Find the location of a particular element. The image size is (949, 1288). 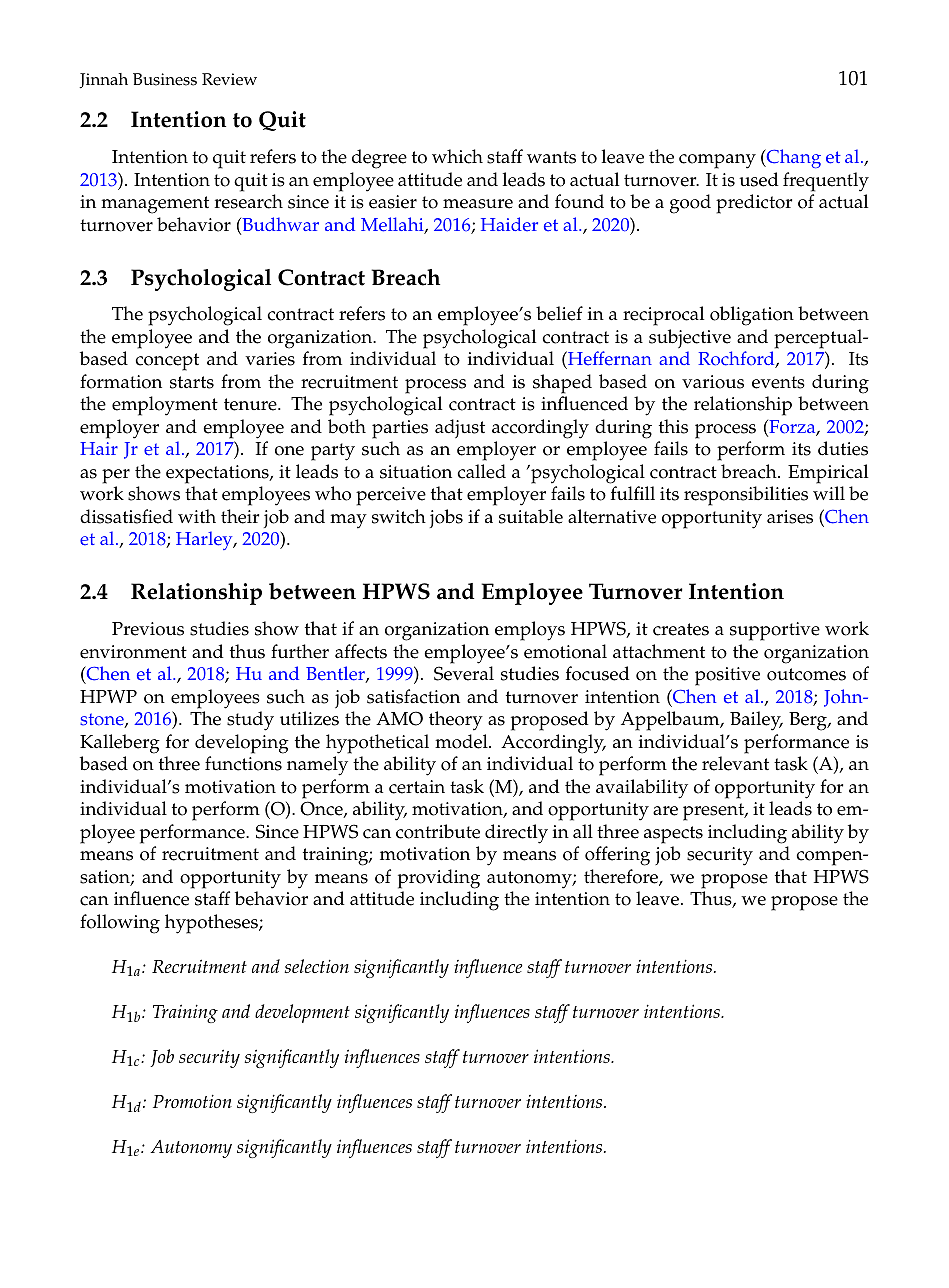

company is located at coordinates (717, 161).
